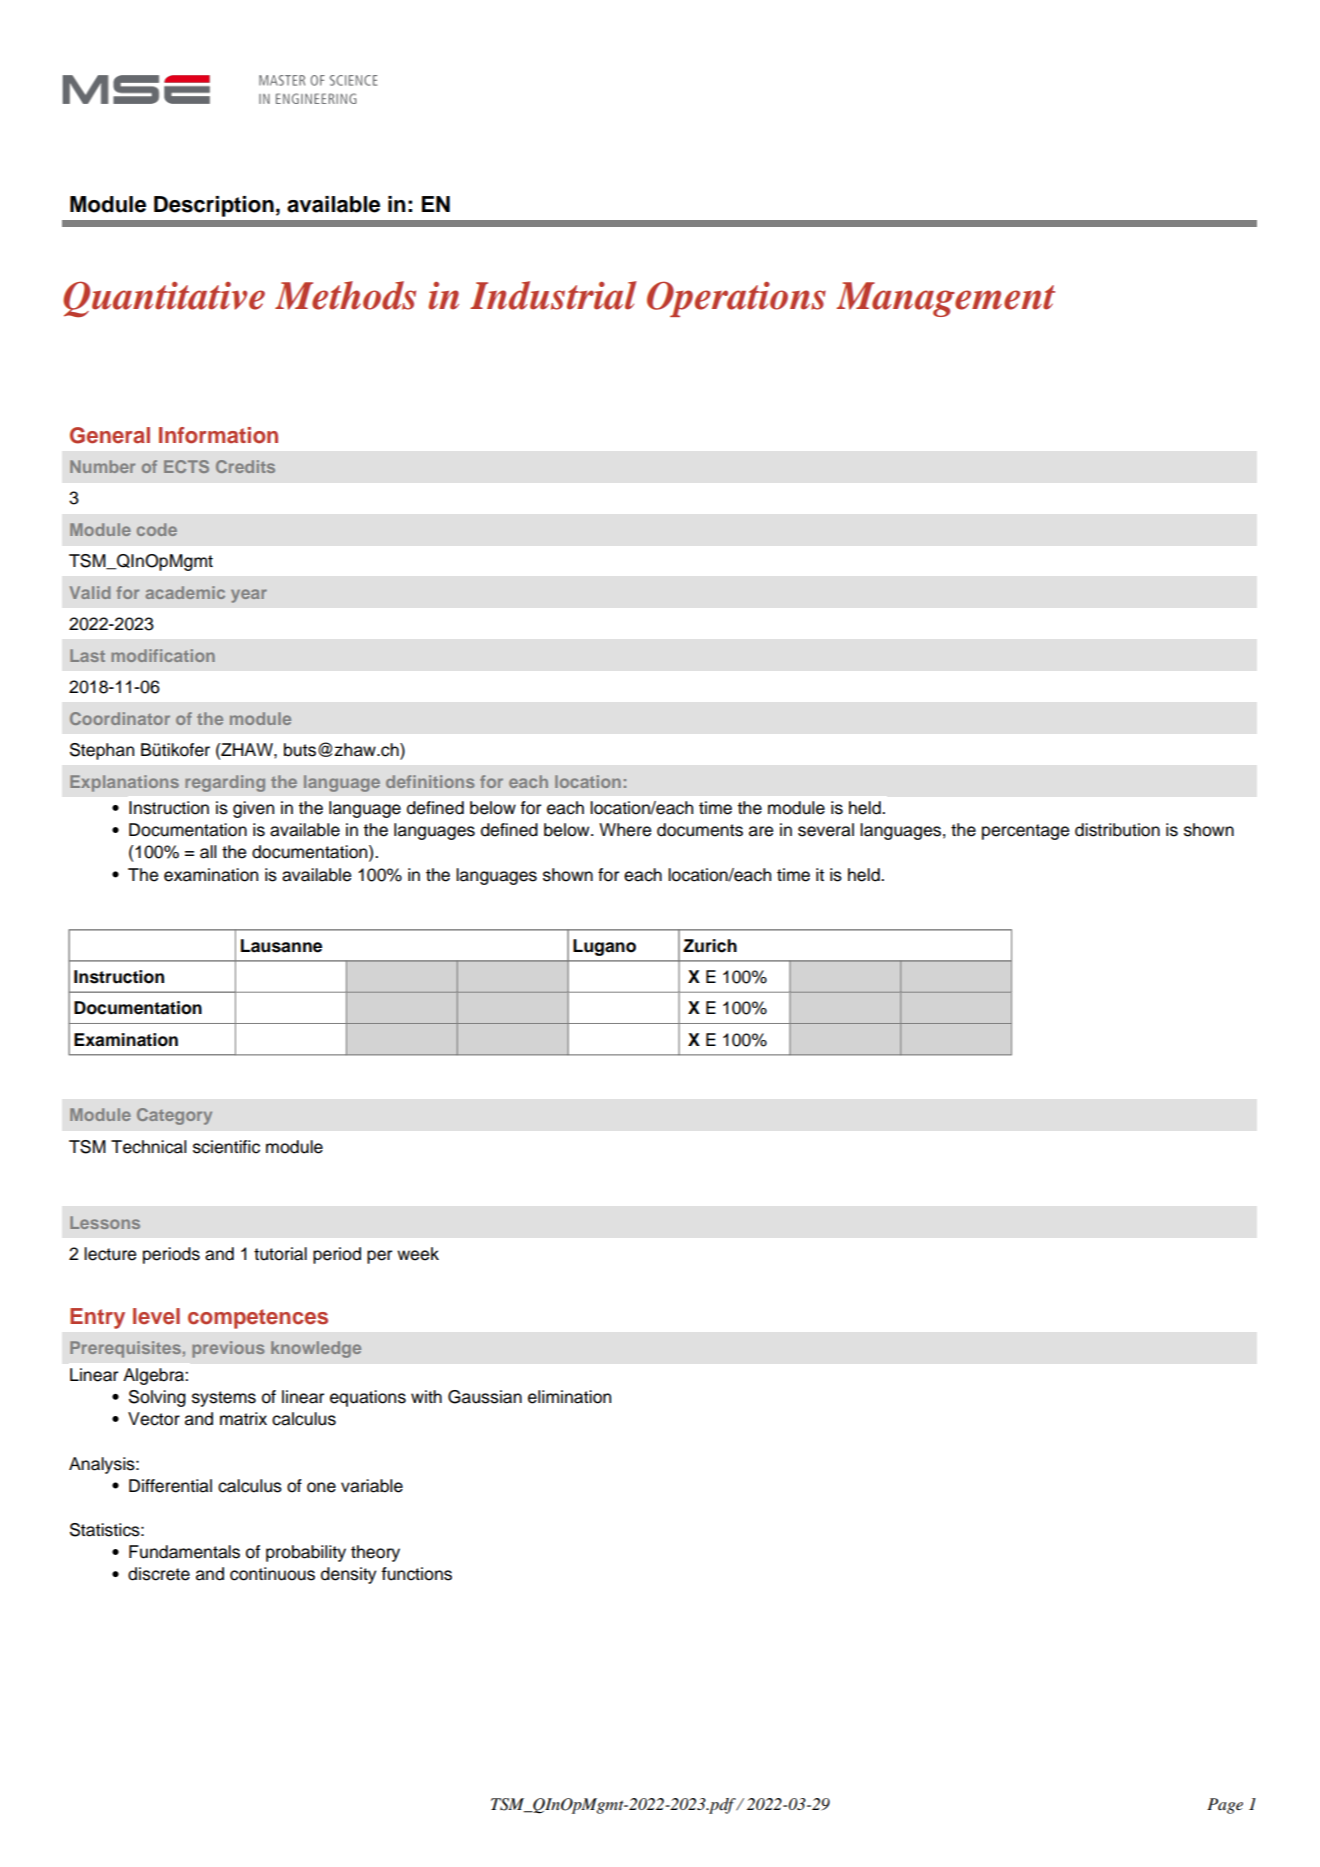 The image size is (1320, 1867). Describe the element at coordinates (416, 1574) in the document. I see `functions` at that location.
